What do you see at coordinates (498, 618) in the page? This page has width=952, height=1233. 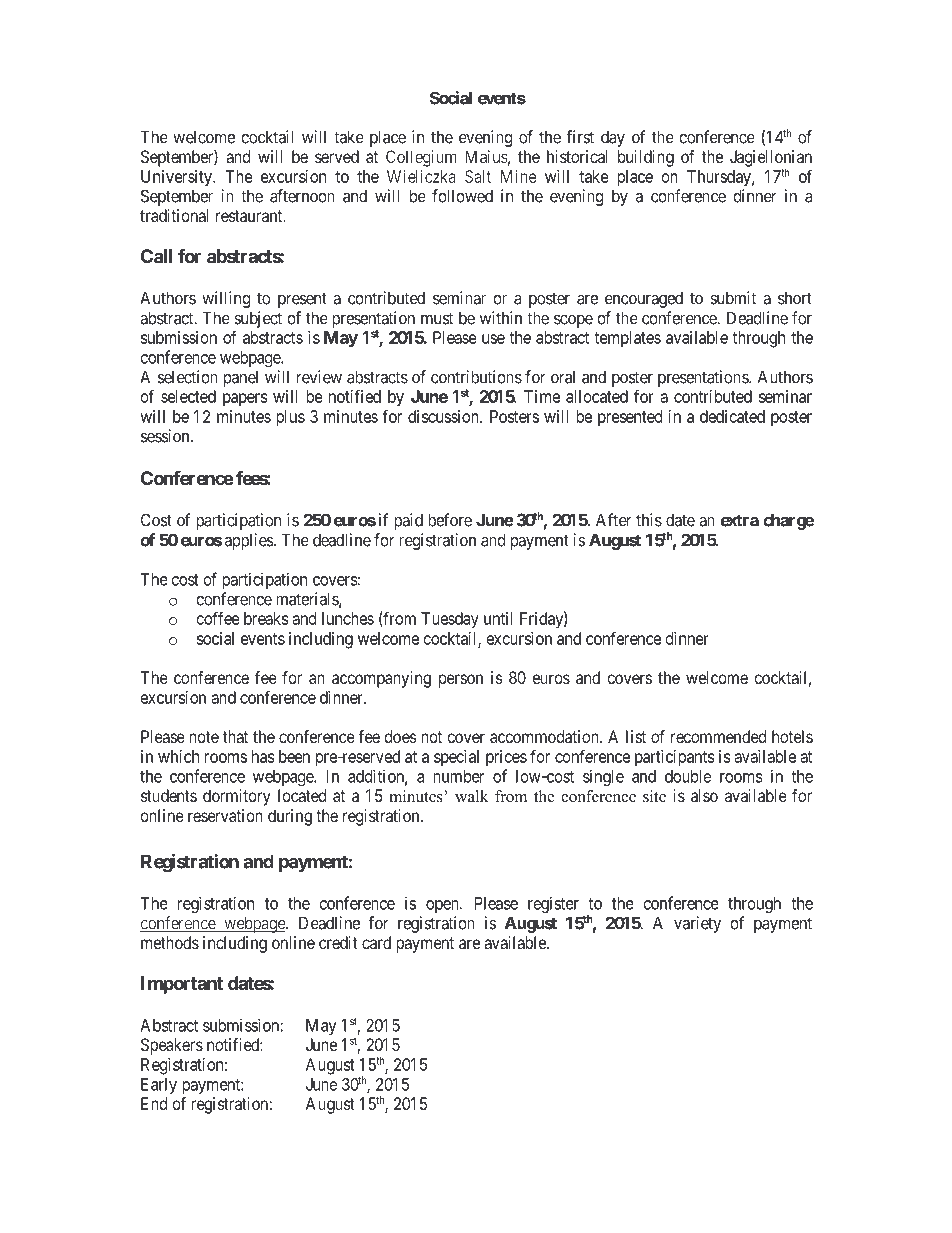 I see `until` at bounding box center [498, 618].
